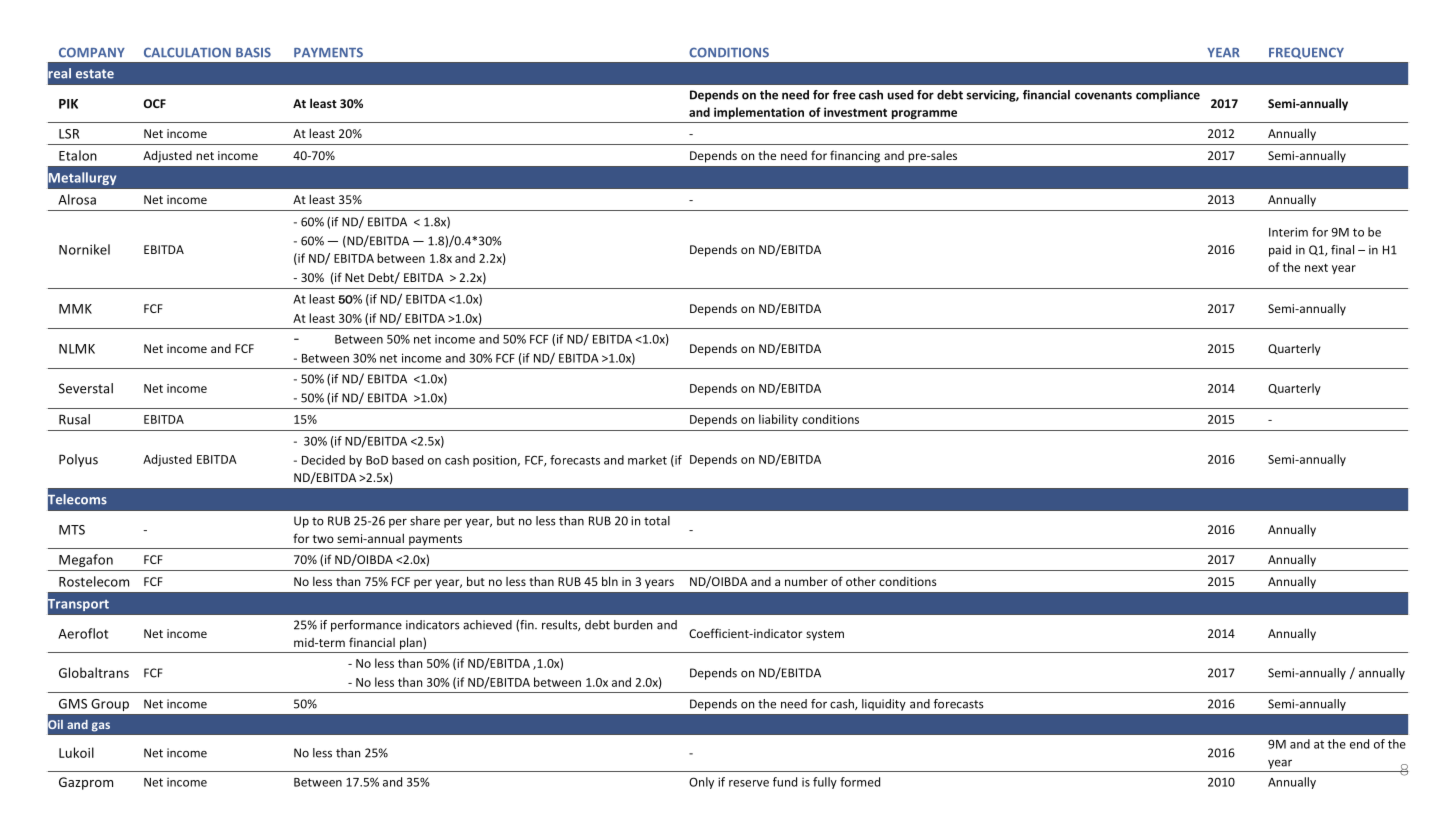 The image size is (1456, 819). Describe the element at coordinates (701, 783) in the screenshot. I see `Only` at that location.
